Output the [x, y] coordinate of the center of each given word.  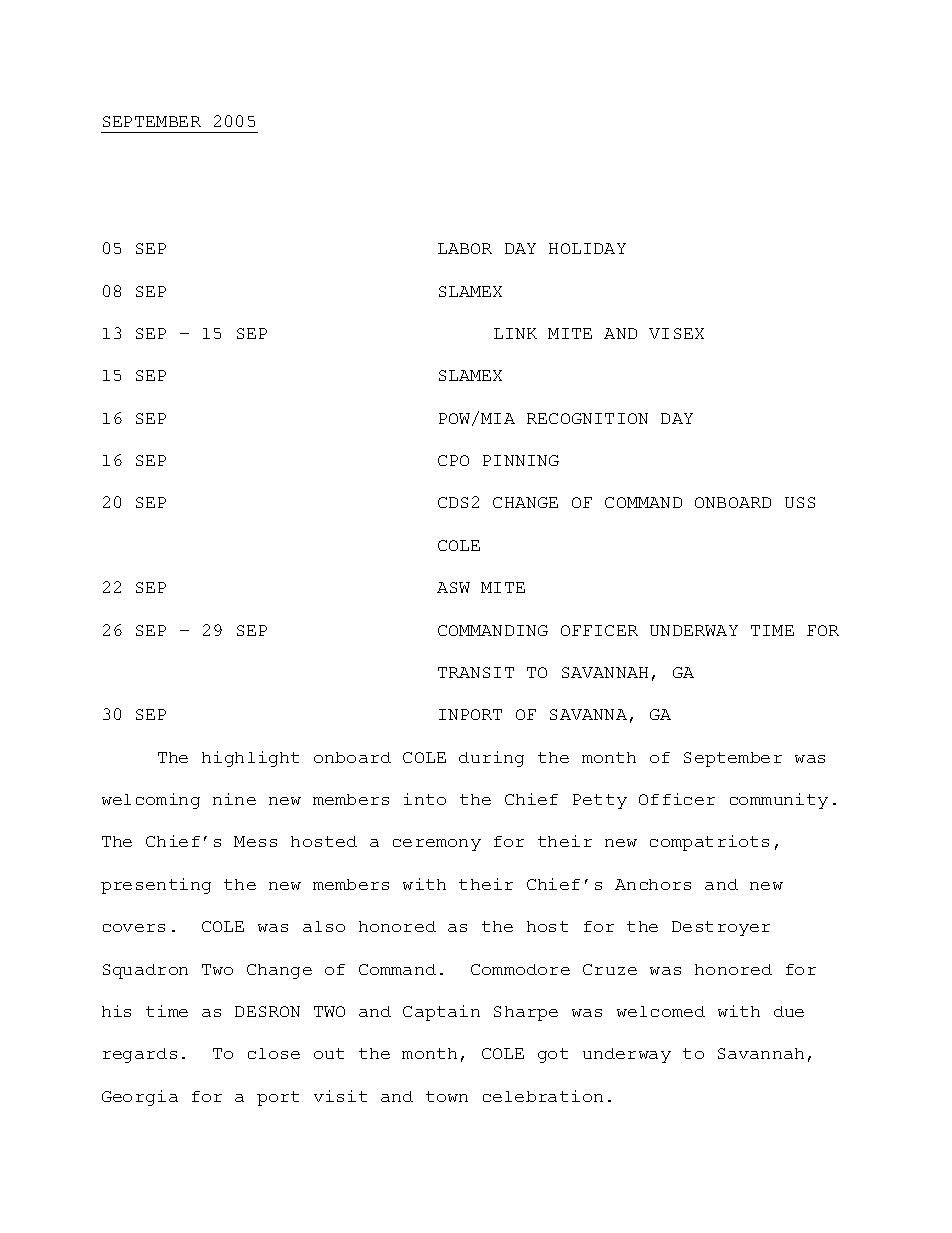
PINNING [521, 460]
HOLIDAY [587, 248]
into [425, 799]
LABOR [465, 248]
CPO [453, 460]
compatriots [709, 843]
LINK [515, 333]
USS [800, 502]
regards [140, 1055]
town [447, 1096]
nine [234, 799]
